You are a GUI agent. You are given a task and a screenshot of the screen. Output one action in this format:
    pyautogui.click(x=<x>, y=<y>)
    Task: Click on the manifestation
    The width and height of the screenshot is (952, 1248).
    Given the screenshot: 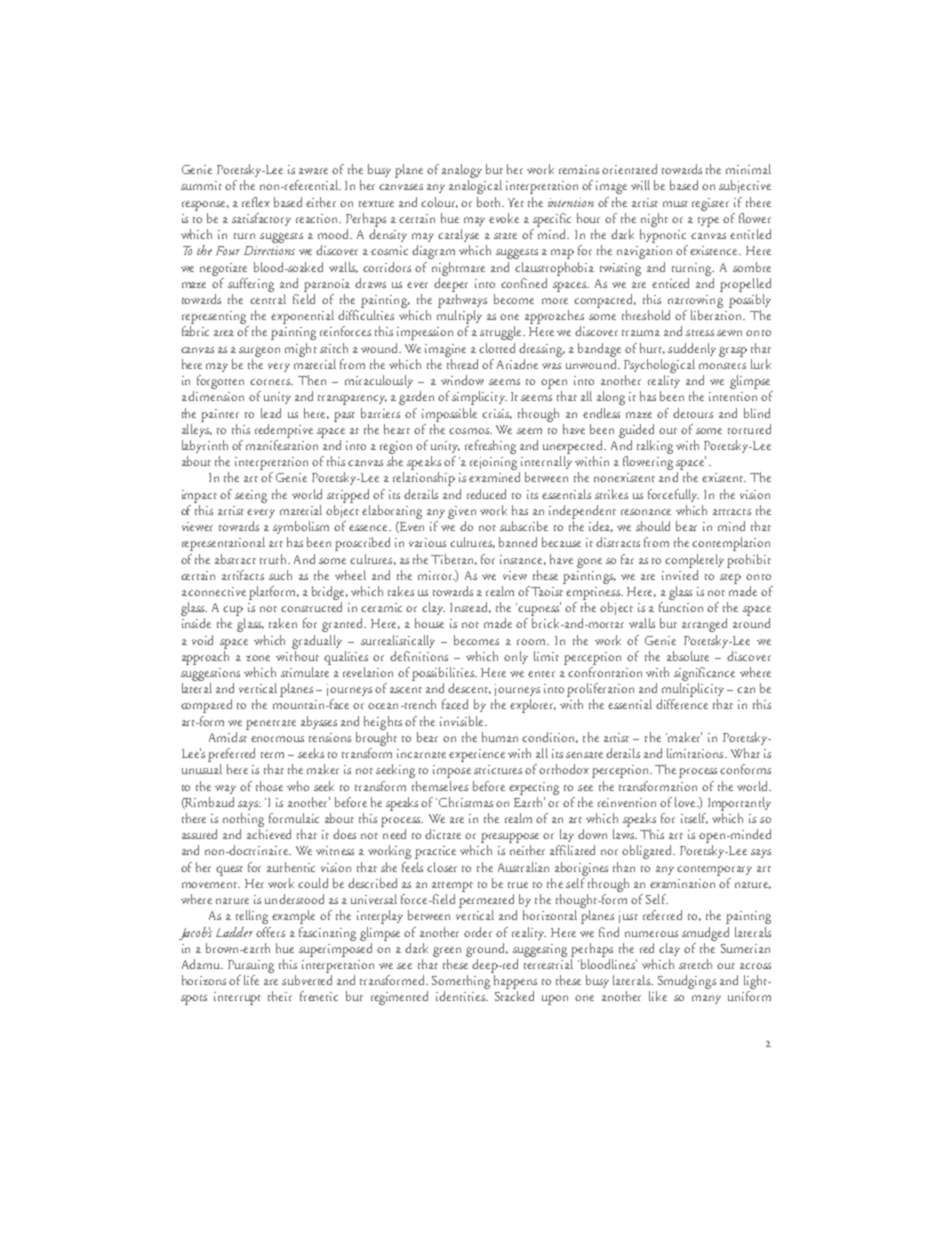 What is the action you would take?
    pyautogui.click(x=282, y=445)
